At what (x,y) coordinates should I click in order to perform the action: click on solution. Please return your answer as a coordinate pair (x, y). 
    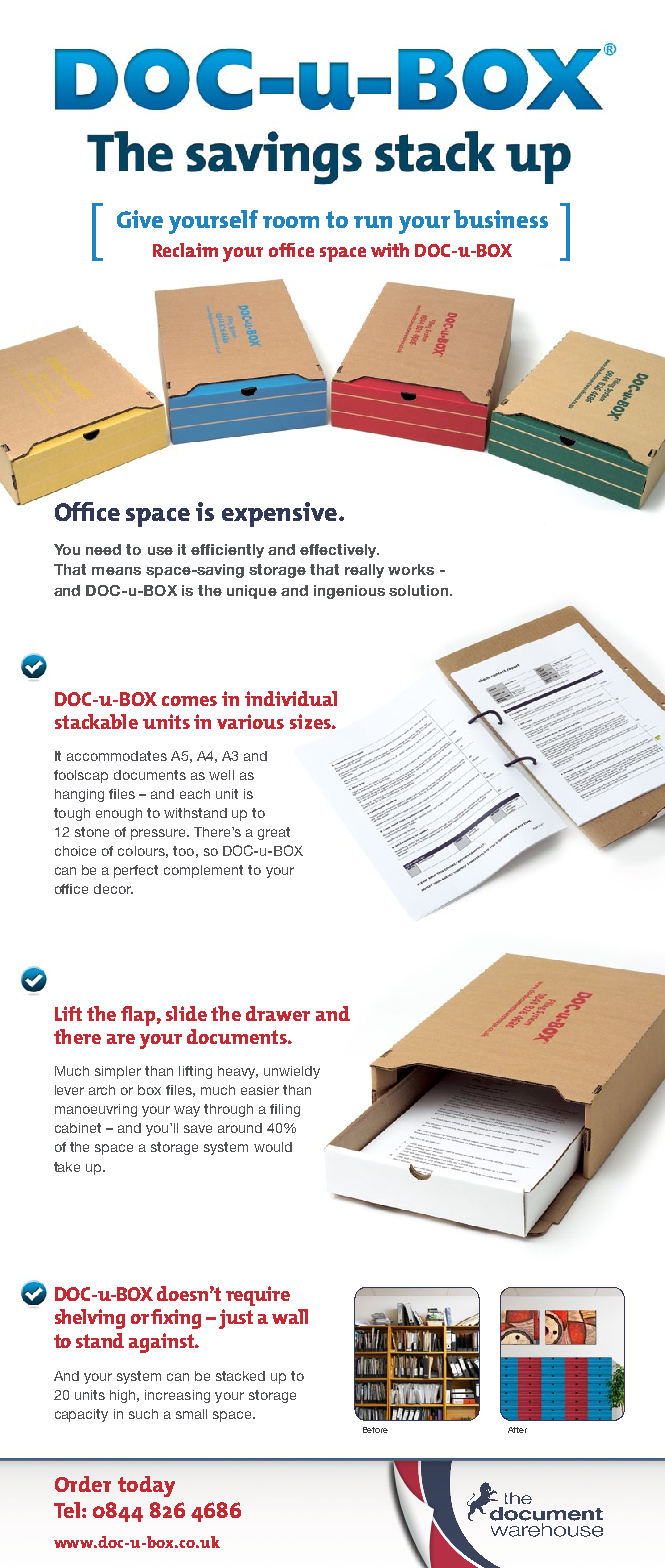
    Looking at the image, I should click on (420, 590).
